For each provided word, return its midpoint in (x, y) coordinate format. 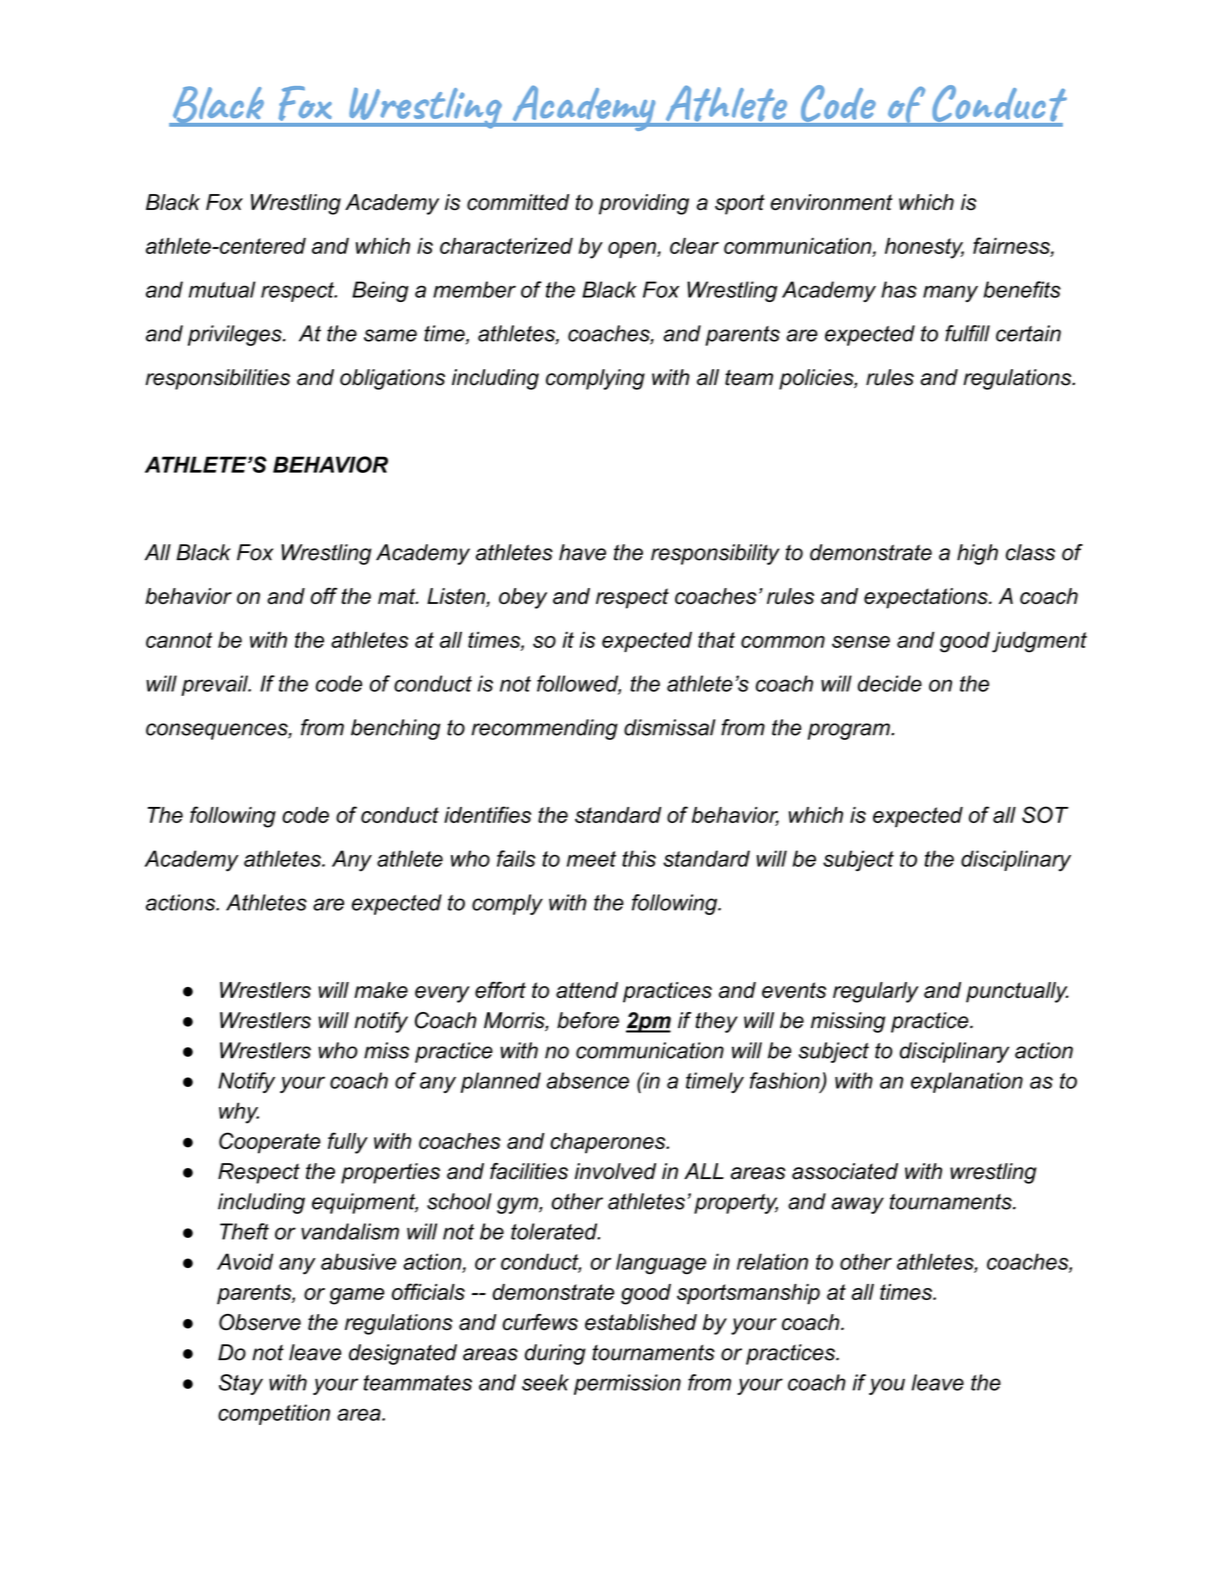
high (977, 554)
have (582, 552)
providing (644, 204)
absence (587, 1080)
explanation (967, 1082)
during (555, 1354)
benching (396, 729)
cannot (179, 640)
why (239, 1113)
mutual (222, 289)
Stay (241, 1384)
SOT (1045, 814)
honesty (924, 248)
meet (591, 859)
